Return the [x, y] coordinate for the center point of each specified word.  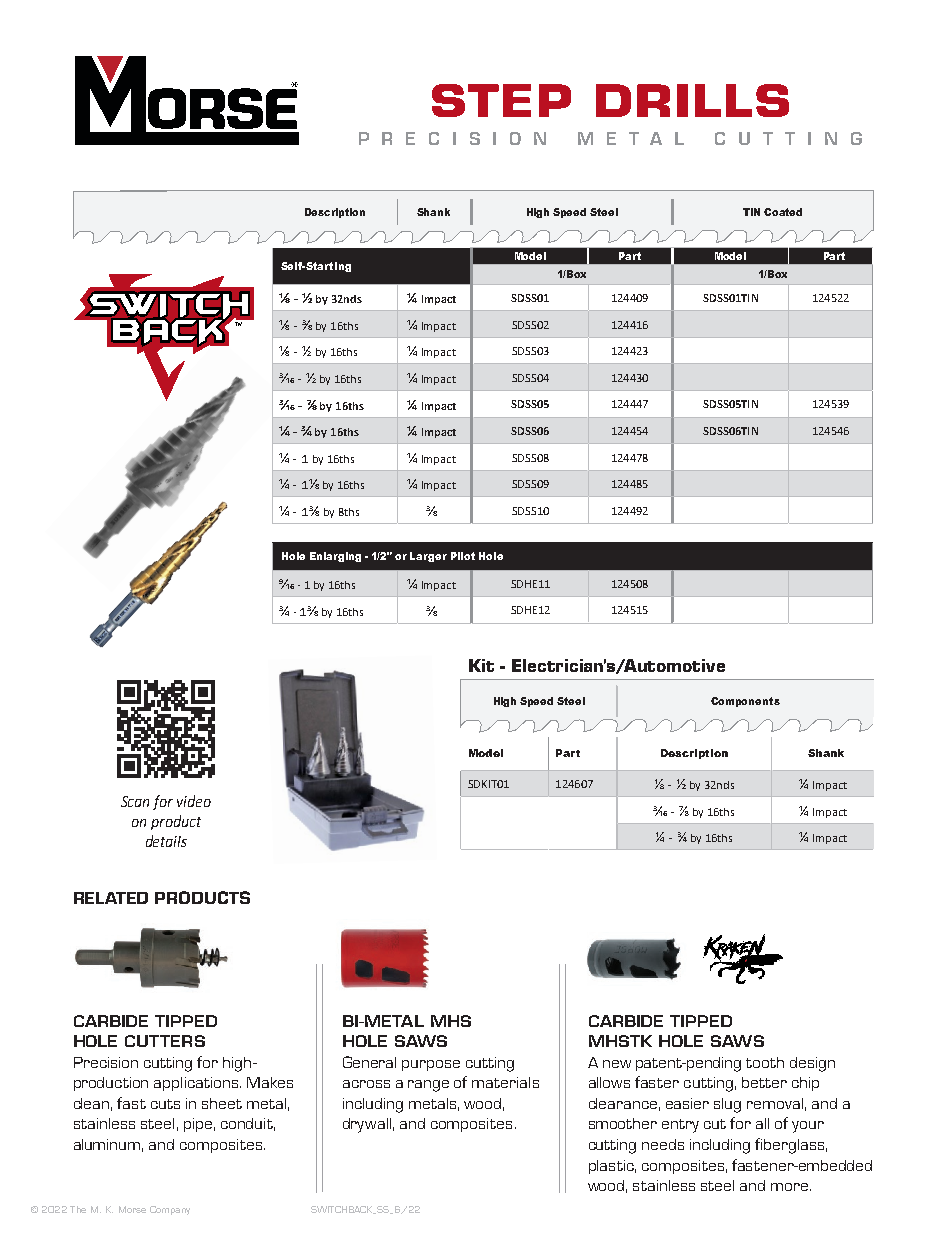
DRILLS [692, 100]
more [791, 1187]
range [428, 1086]
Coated [783, 212]
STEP [501, 100]
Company [170, 1210]
